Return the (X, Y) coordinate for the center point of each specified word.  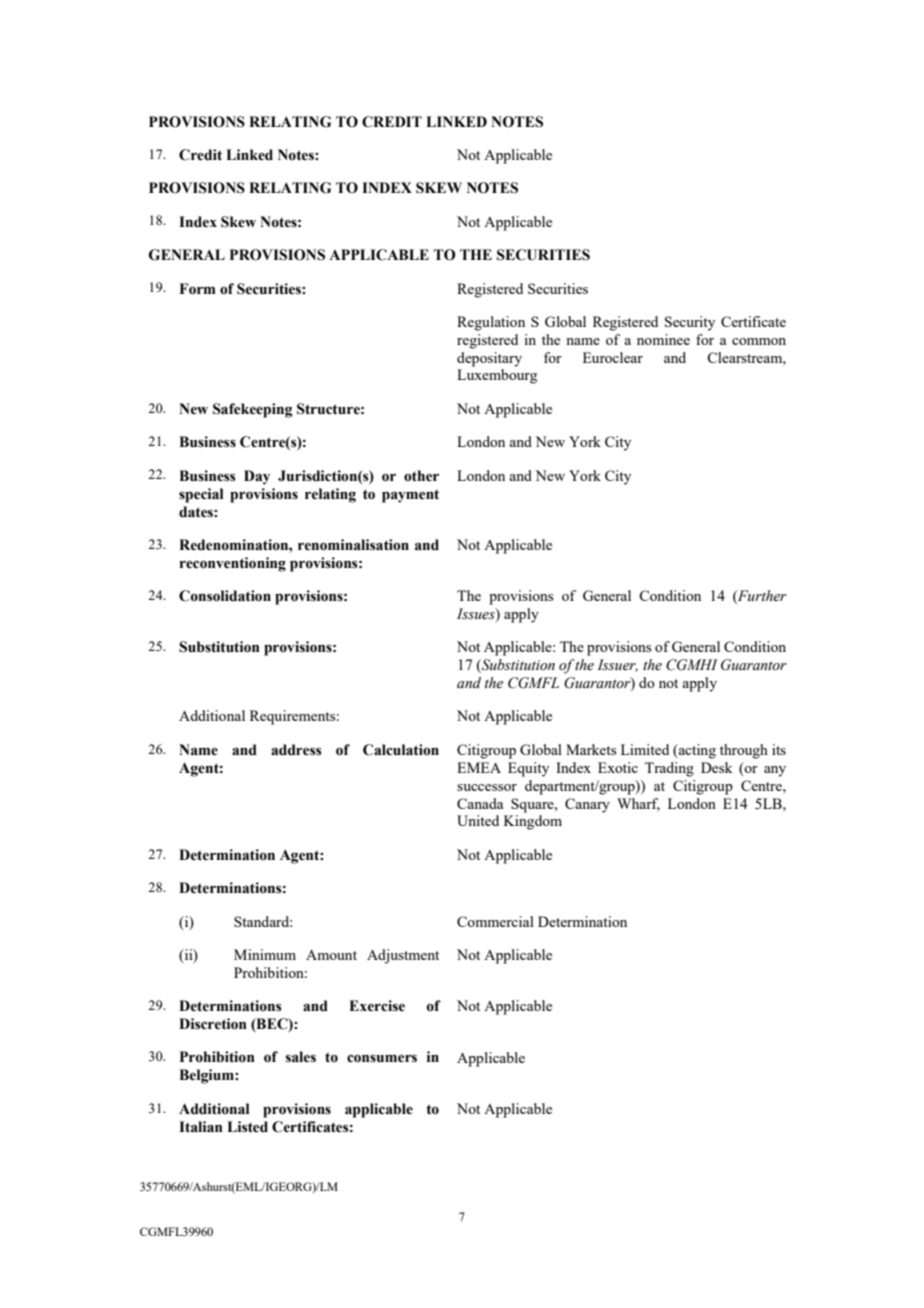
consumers (382, 1058)
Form (198, 289)
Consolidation (225, 596)
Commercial (495, 921)
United (478, 820)
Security (690, 323)
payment (410, 496)
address (296, 750)
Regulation (491, 323)
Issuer (617, 665)
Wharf (638, 804)
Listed (247, 1127)
